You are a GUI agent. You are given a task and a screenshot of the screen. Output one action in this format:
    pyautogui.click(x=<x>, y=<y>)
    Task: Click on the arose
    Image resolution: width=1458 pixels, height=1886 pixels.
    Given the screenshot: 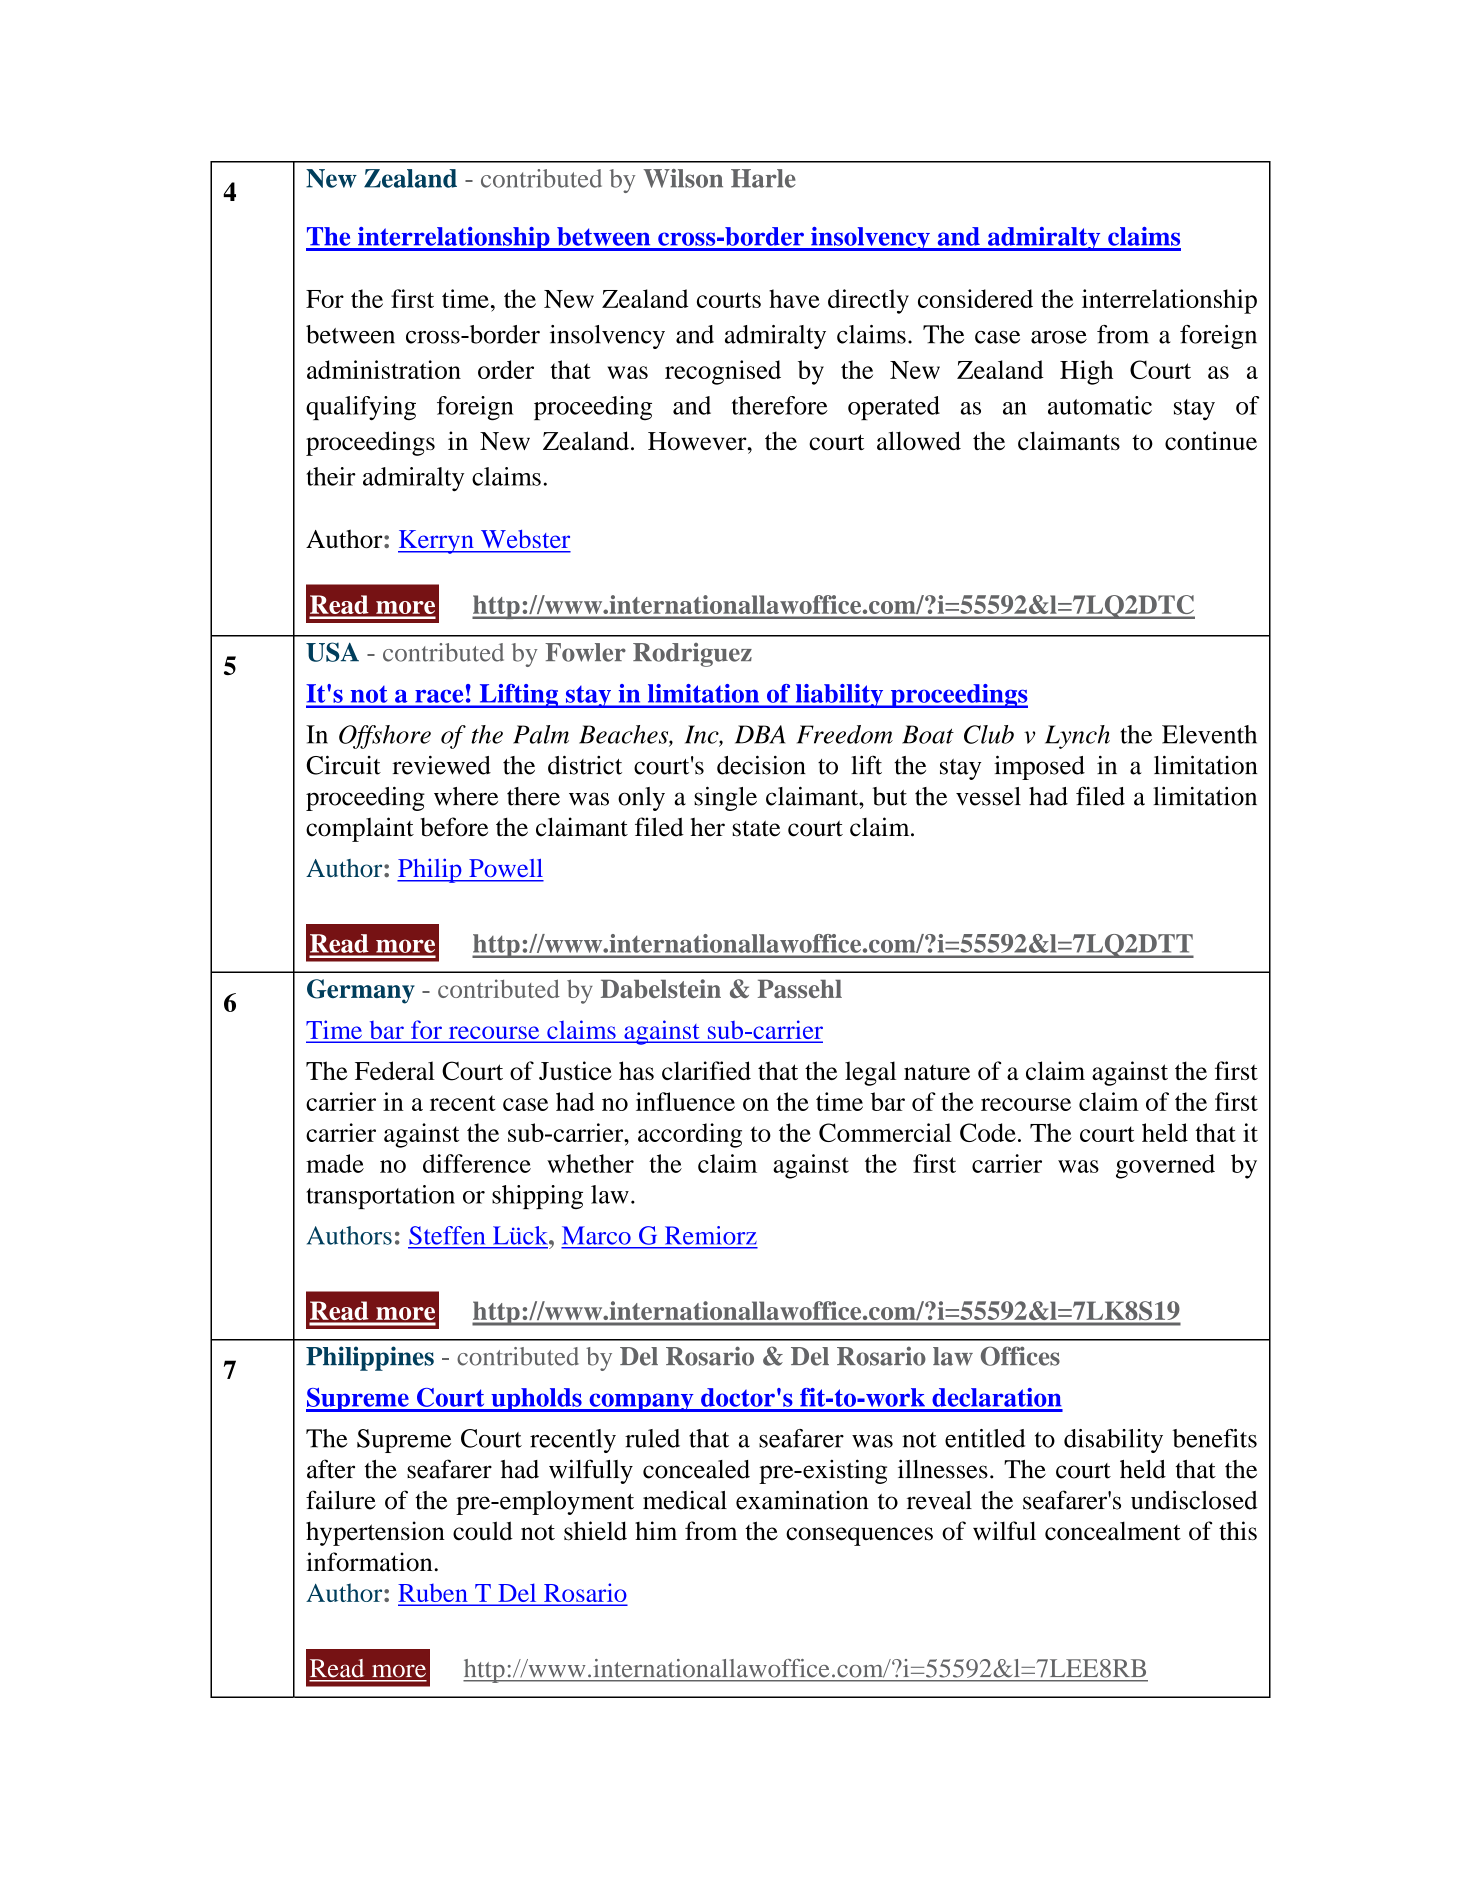 What is the action you would take?
    pyautogui.click(x=1059, y=337)
